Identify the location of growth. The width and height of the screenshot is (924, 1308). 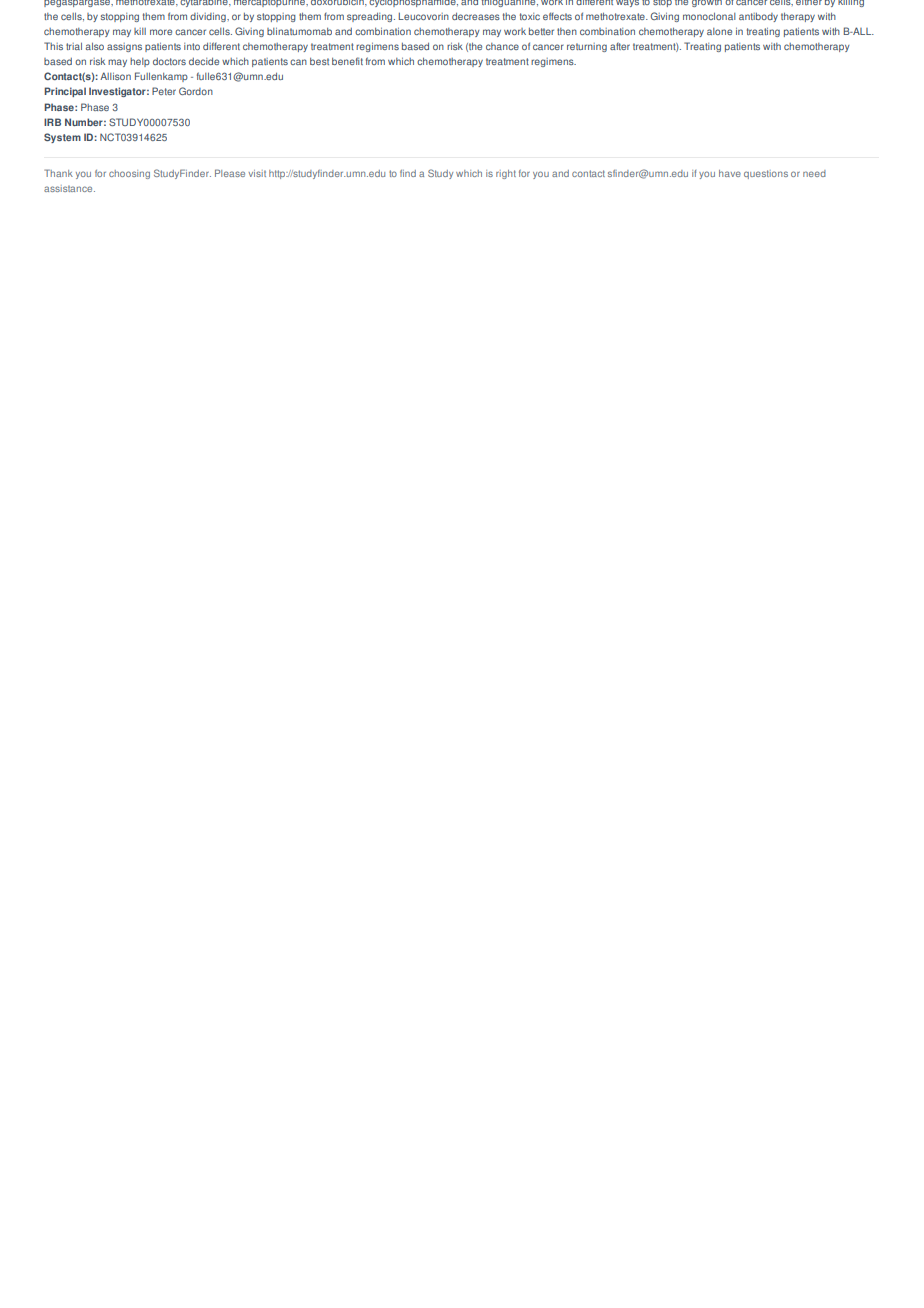
(707, 3).
